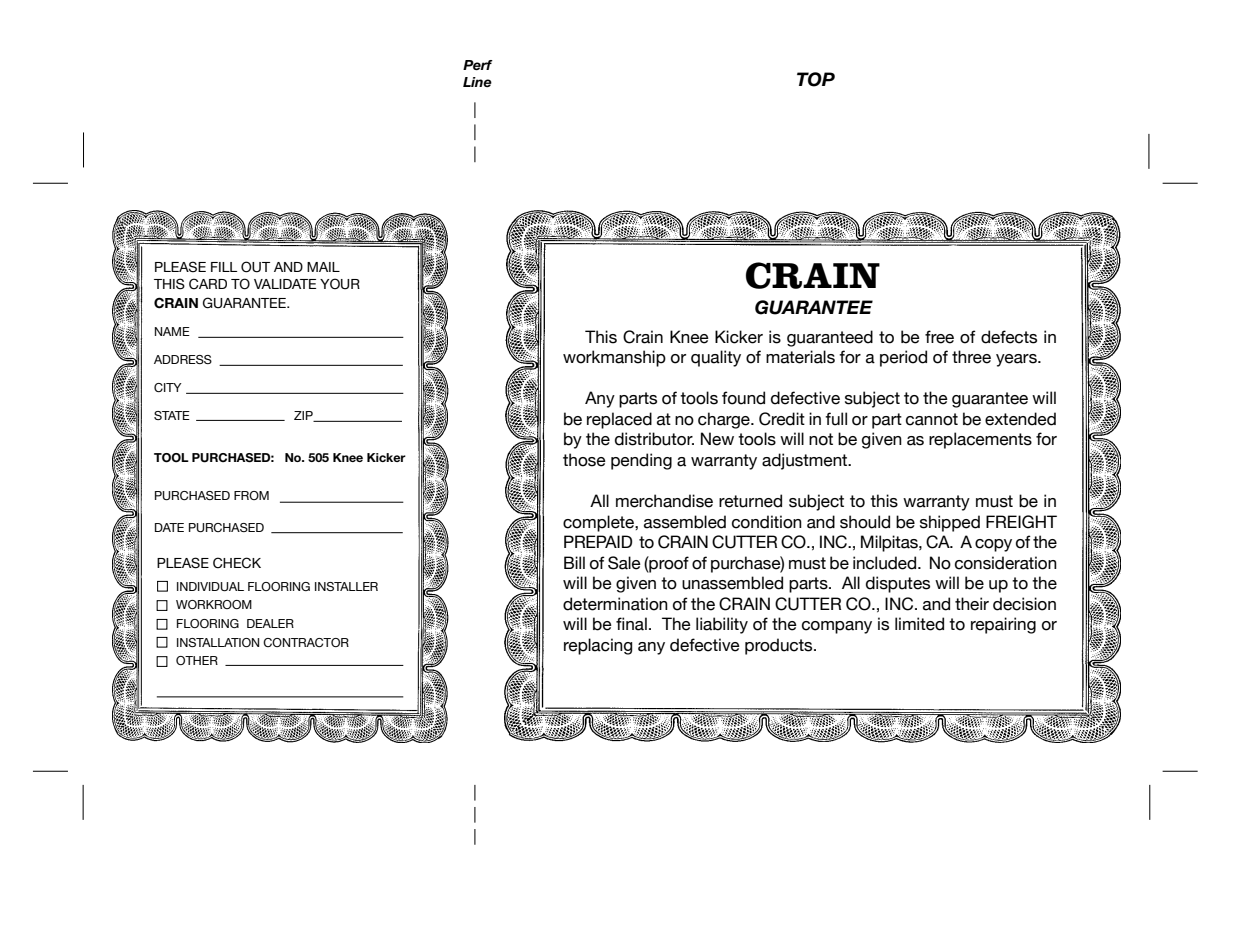  I want to click on TOP, so click(816, 79).
